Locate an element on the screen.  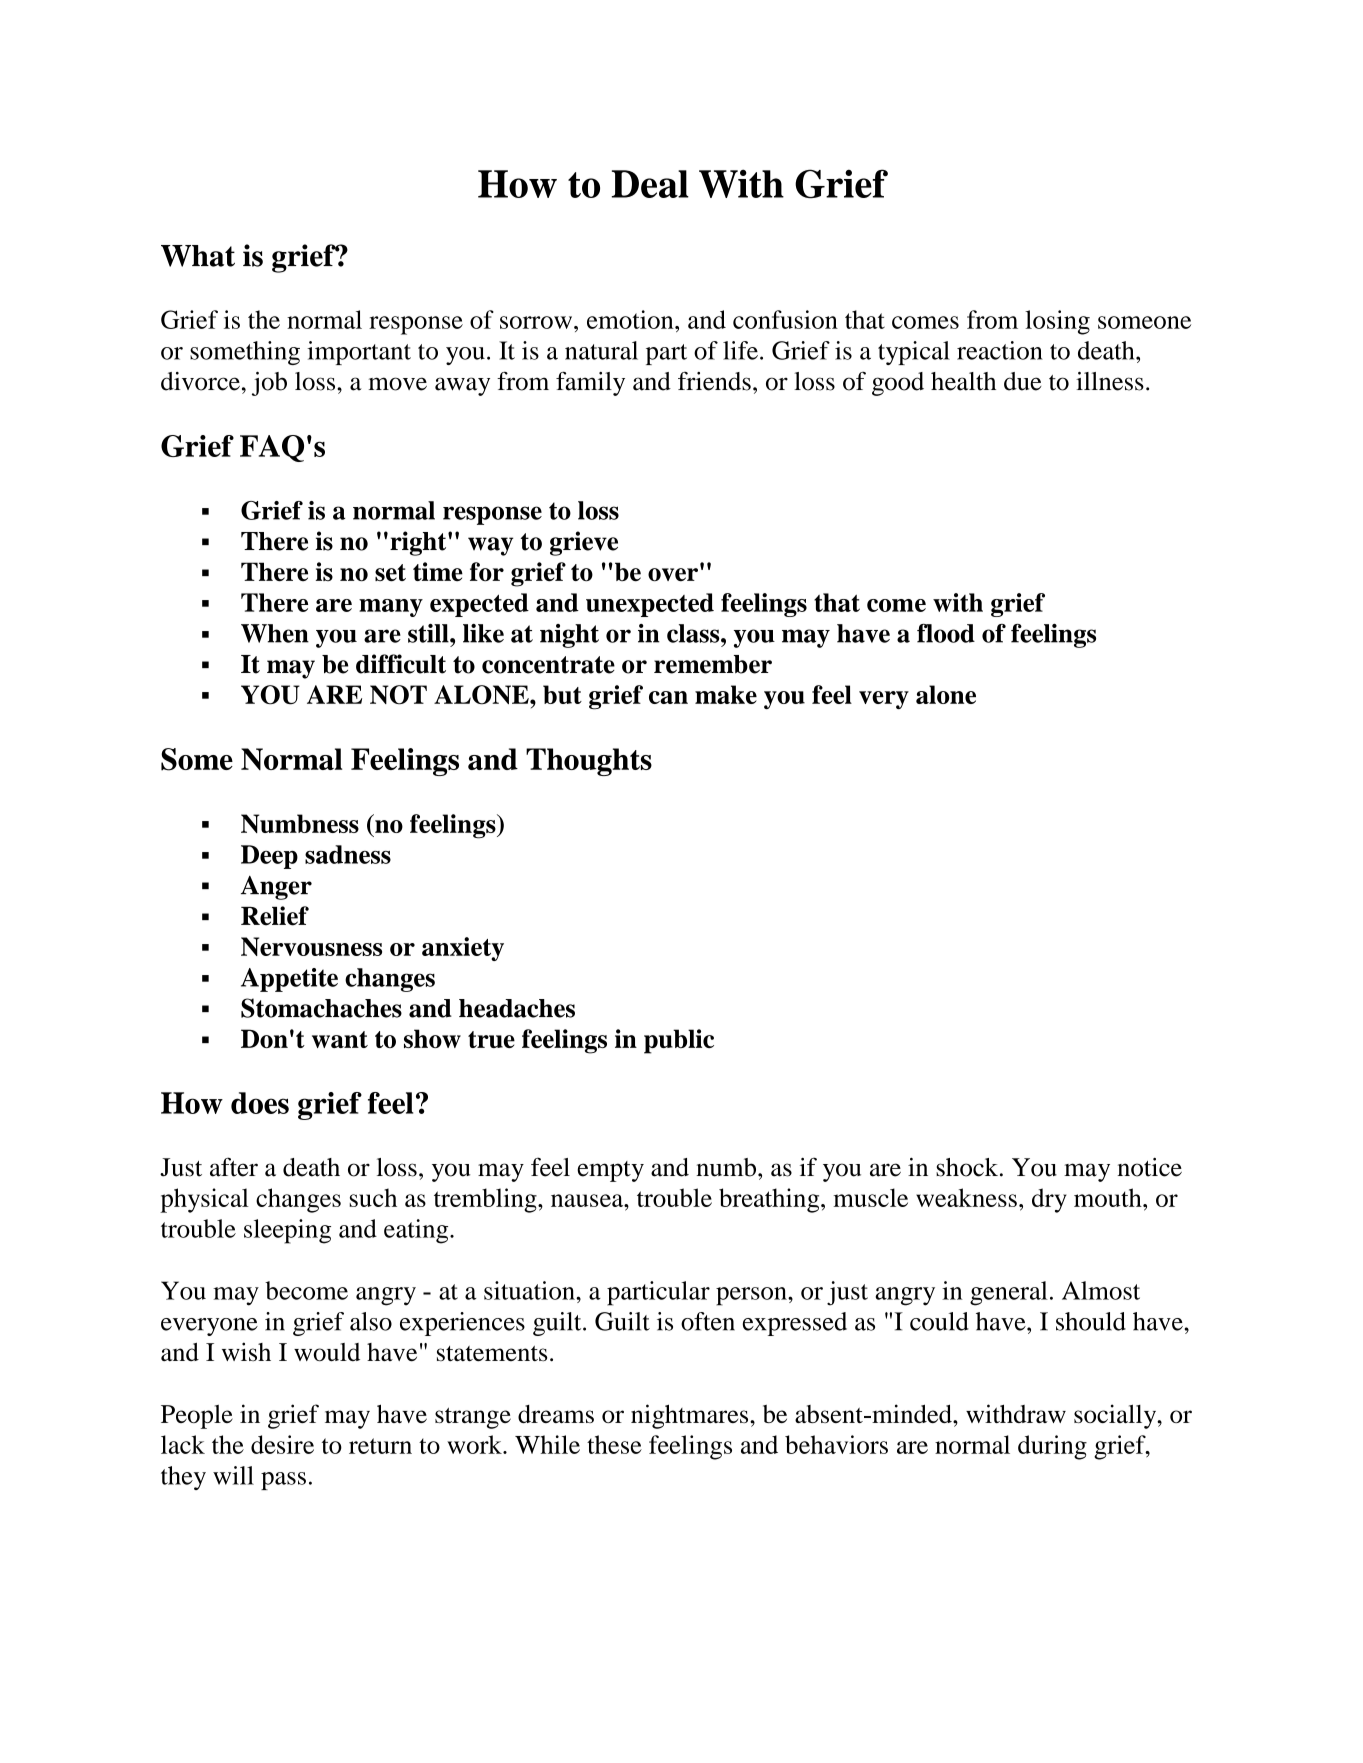
flood is located at coordinates (946, 633).
